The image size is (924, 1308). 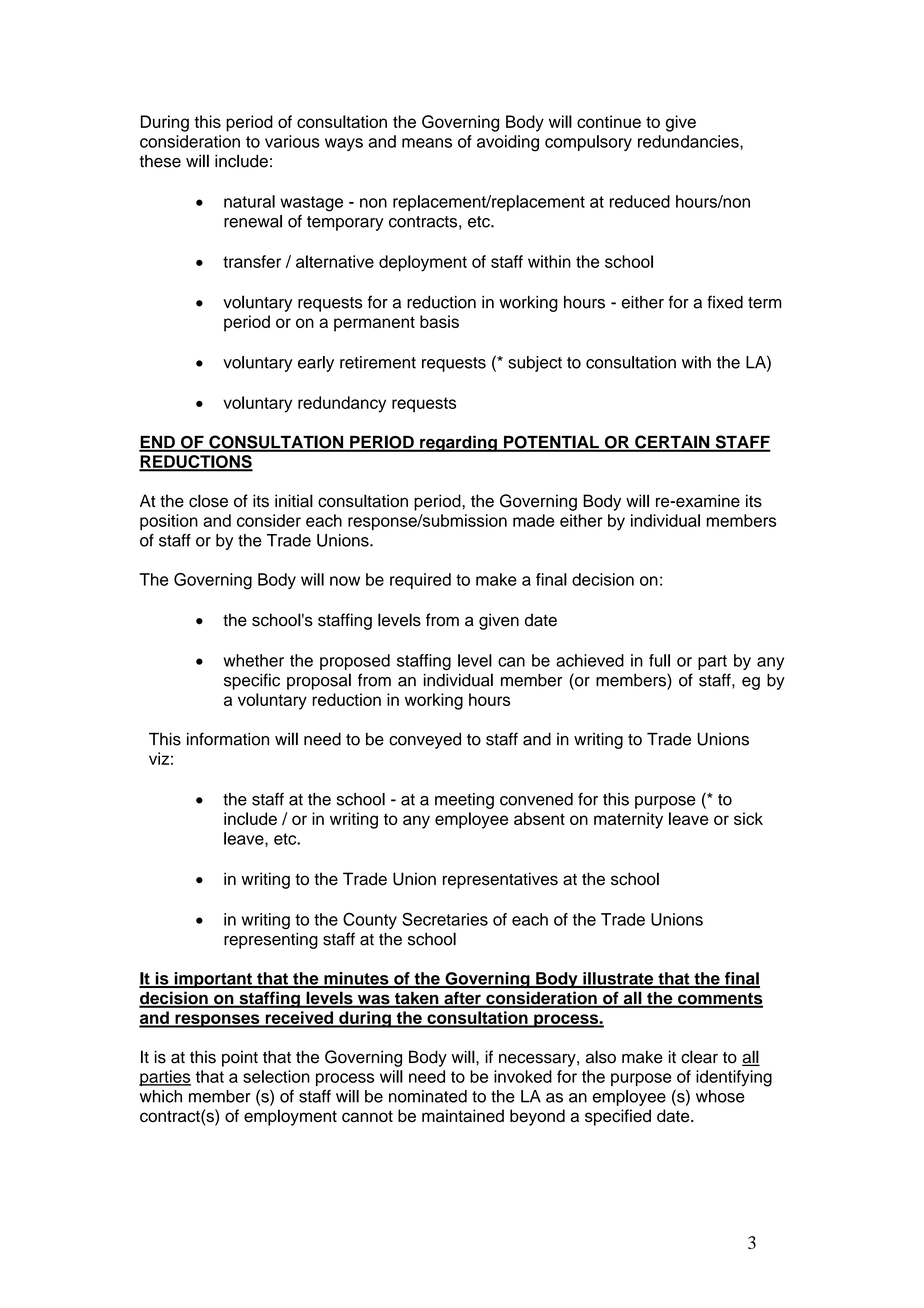 What do you see at coordinates (689, 141) in the image?
I see `redundancies` at bounding box center [689, 141].
